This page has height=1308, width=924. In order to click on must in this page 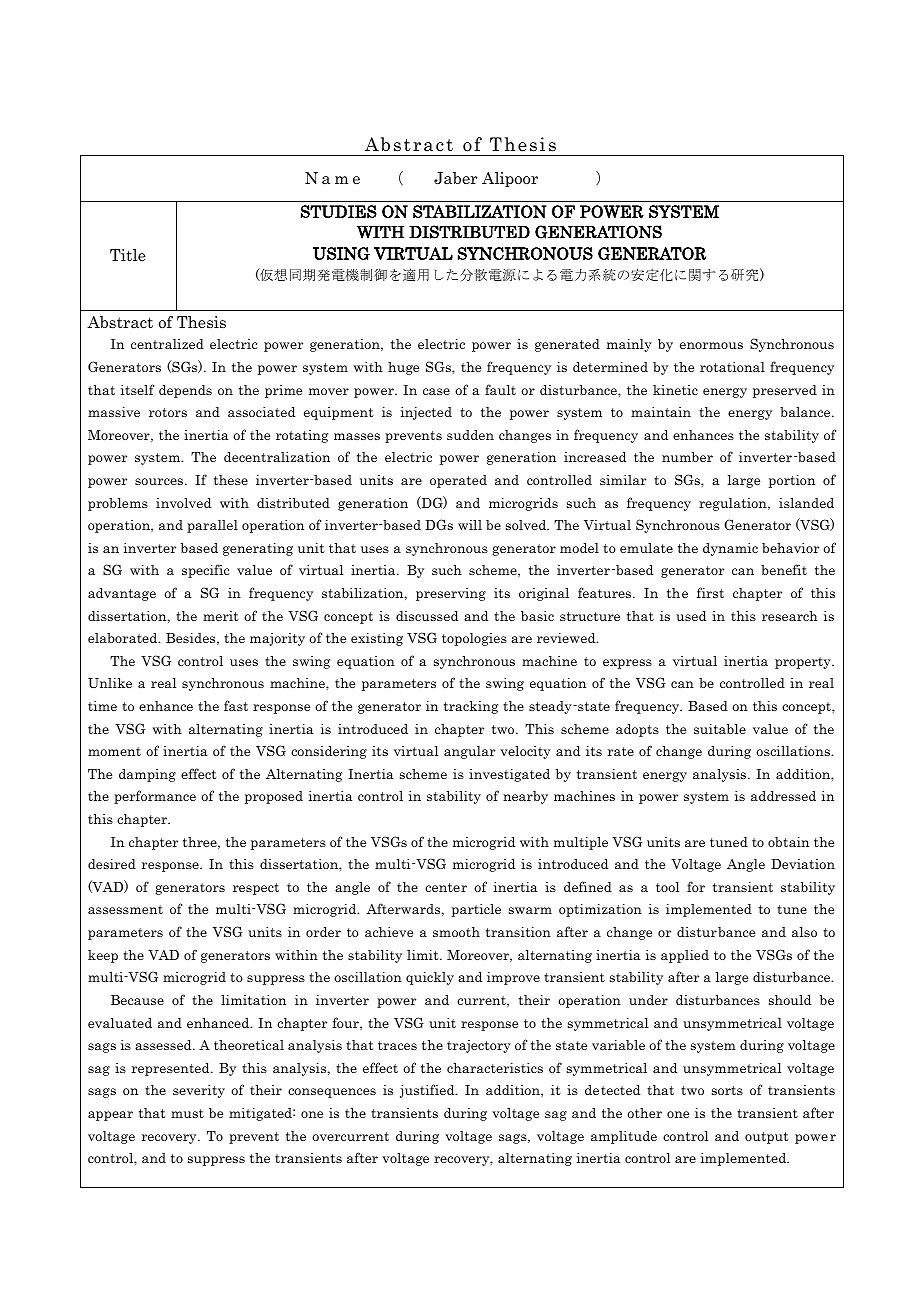, I will do `click(187, 1113)`.
